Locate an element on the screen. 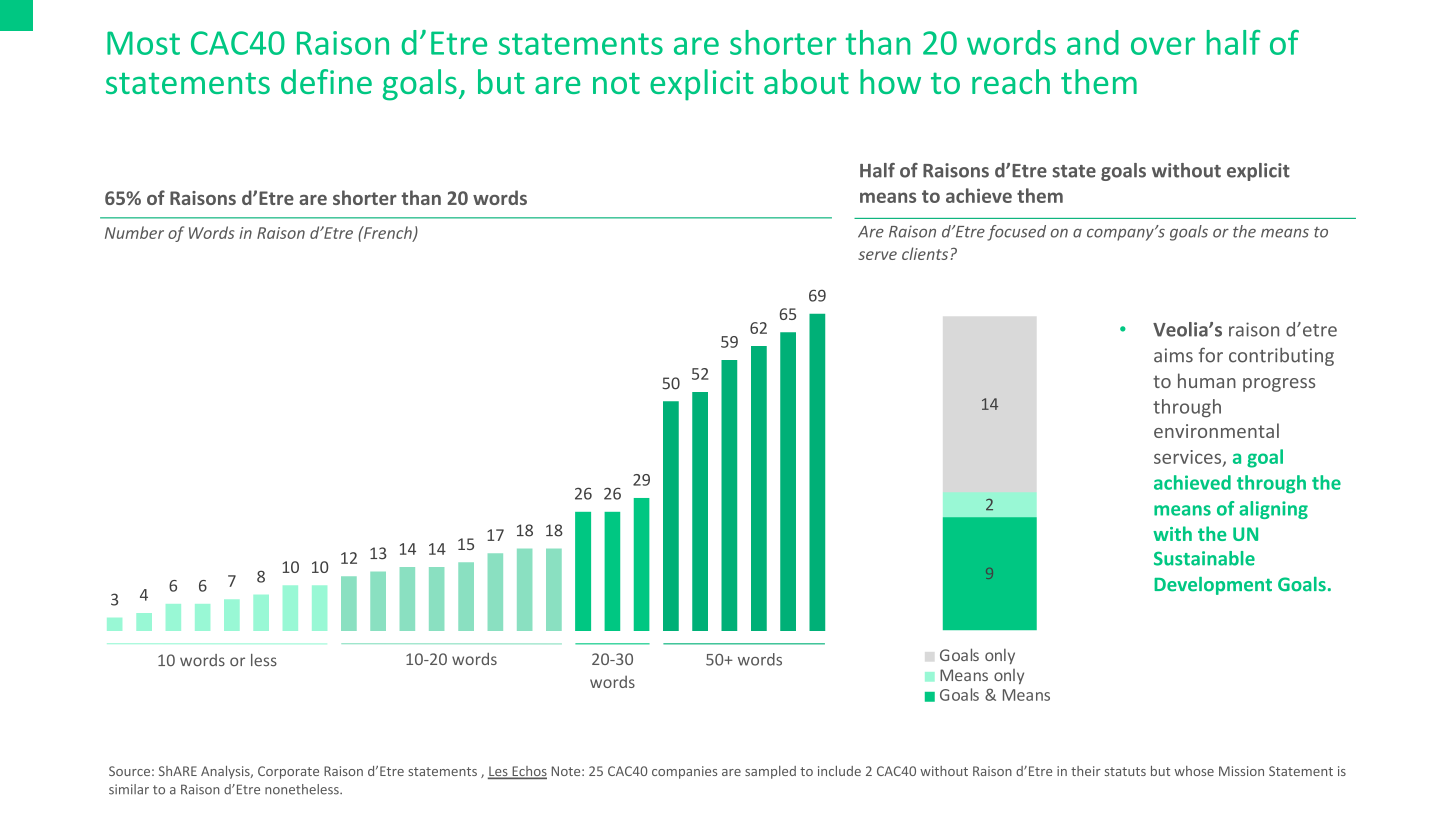  define is located at coordinates (326, 81).
